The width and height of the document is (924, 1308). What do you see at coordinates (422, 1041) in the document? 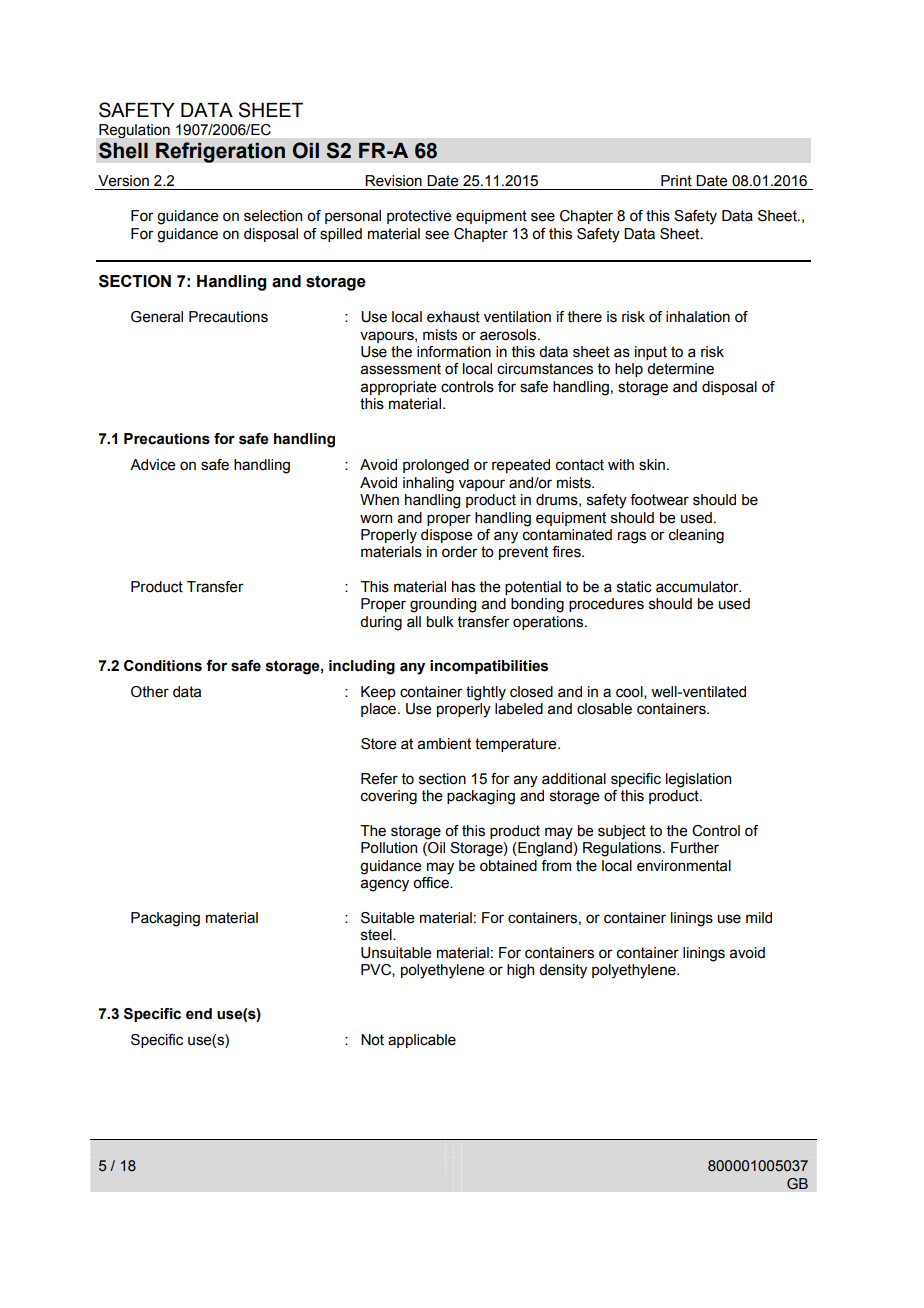
I see `applicable` at bounding box center [422, 1041].
